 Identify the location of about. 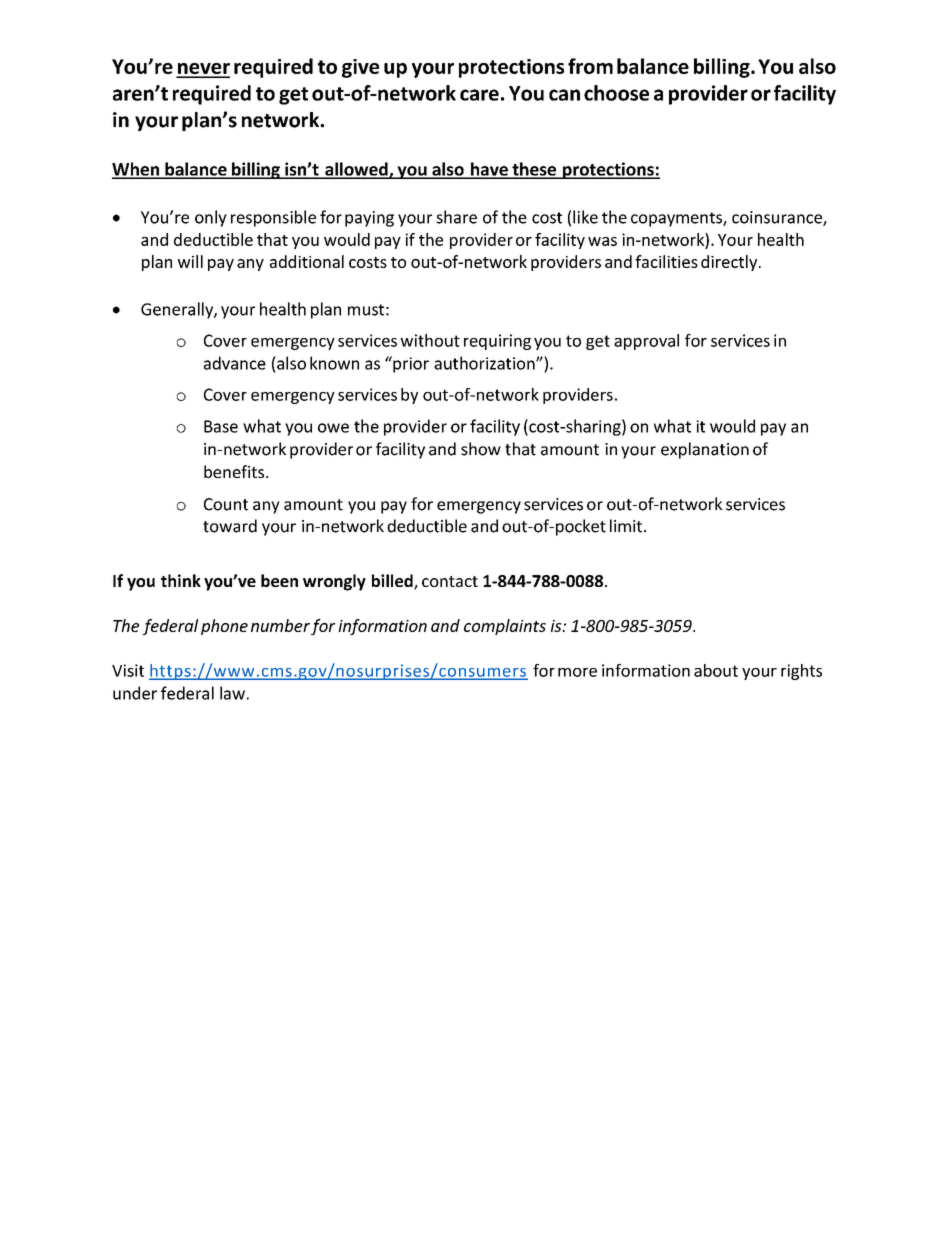
(716, 670).
